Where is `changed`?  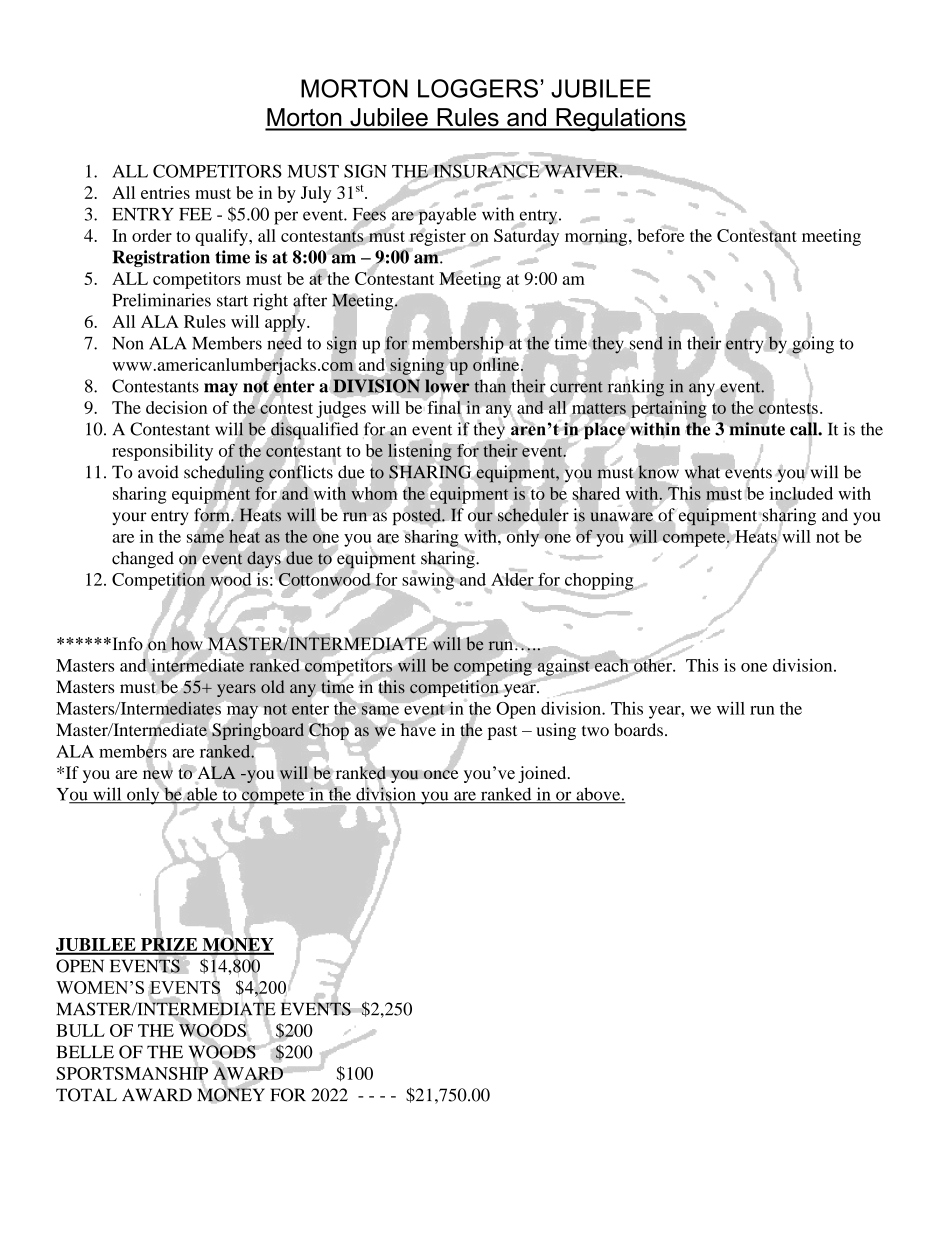
changed is located at coordinates (143, 559).
